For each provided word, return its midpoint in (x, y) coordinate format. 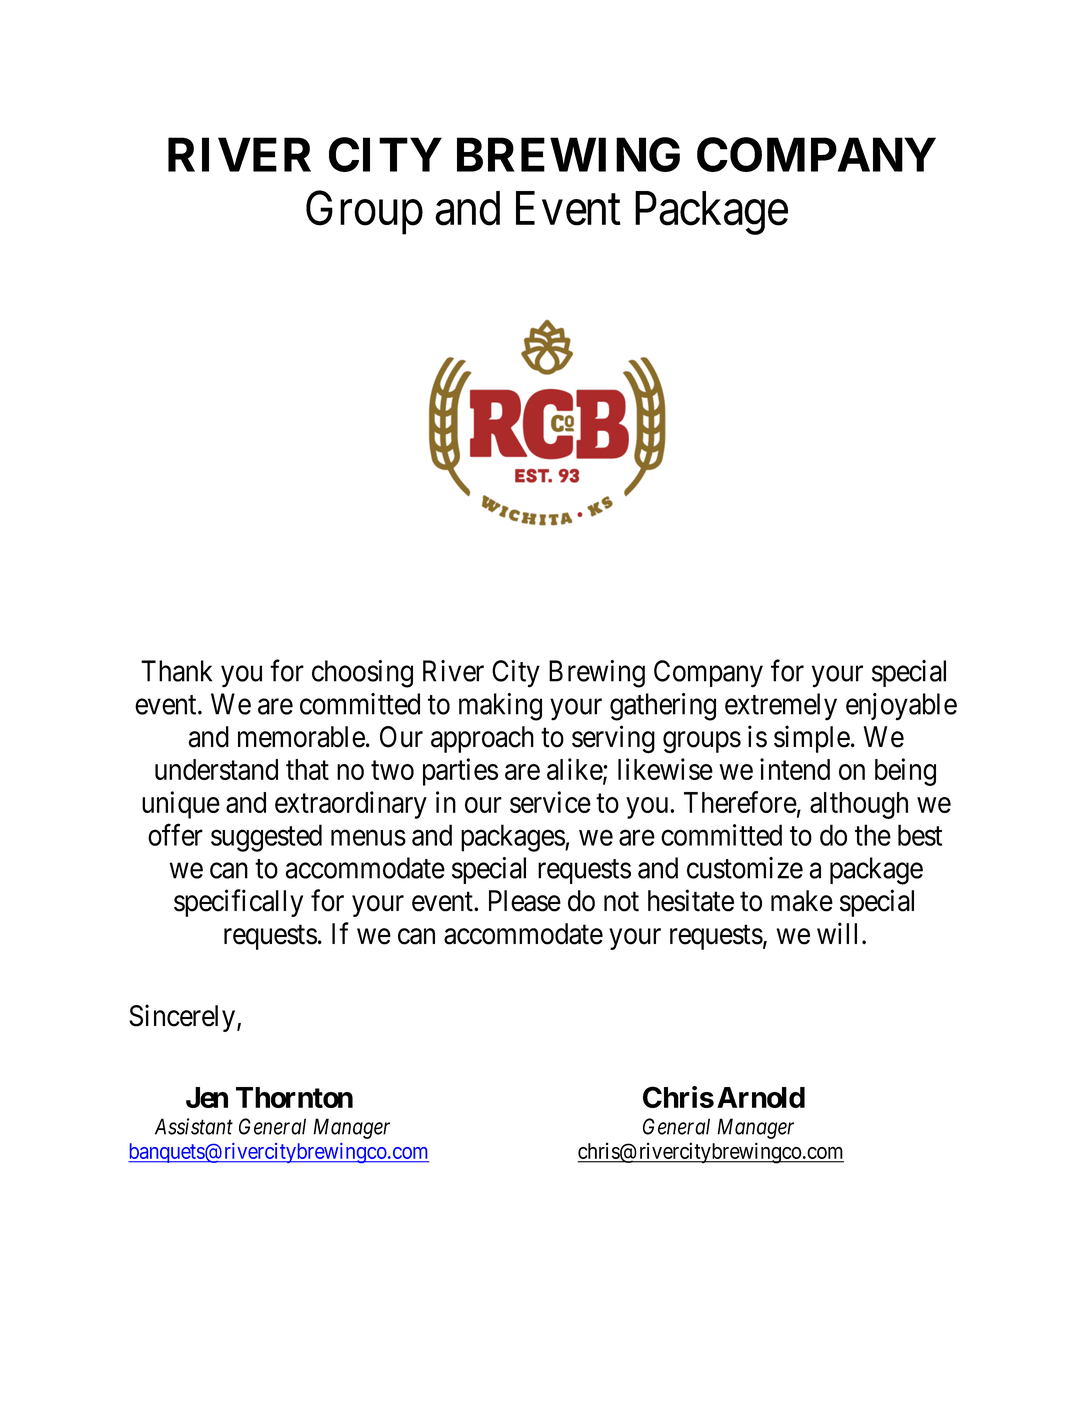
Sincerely (183, 1018)
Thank (176, 671)
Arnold (761, 1097)
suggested (266, 838)
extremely (781, 707)
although (859, 805)
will (840, 933)
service (550, 802)
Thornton (294, 1097)
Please (525, 901)
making (500, 707)
